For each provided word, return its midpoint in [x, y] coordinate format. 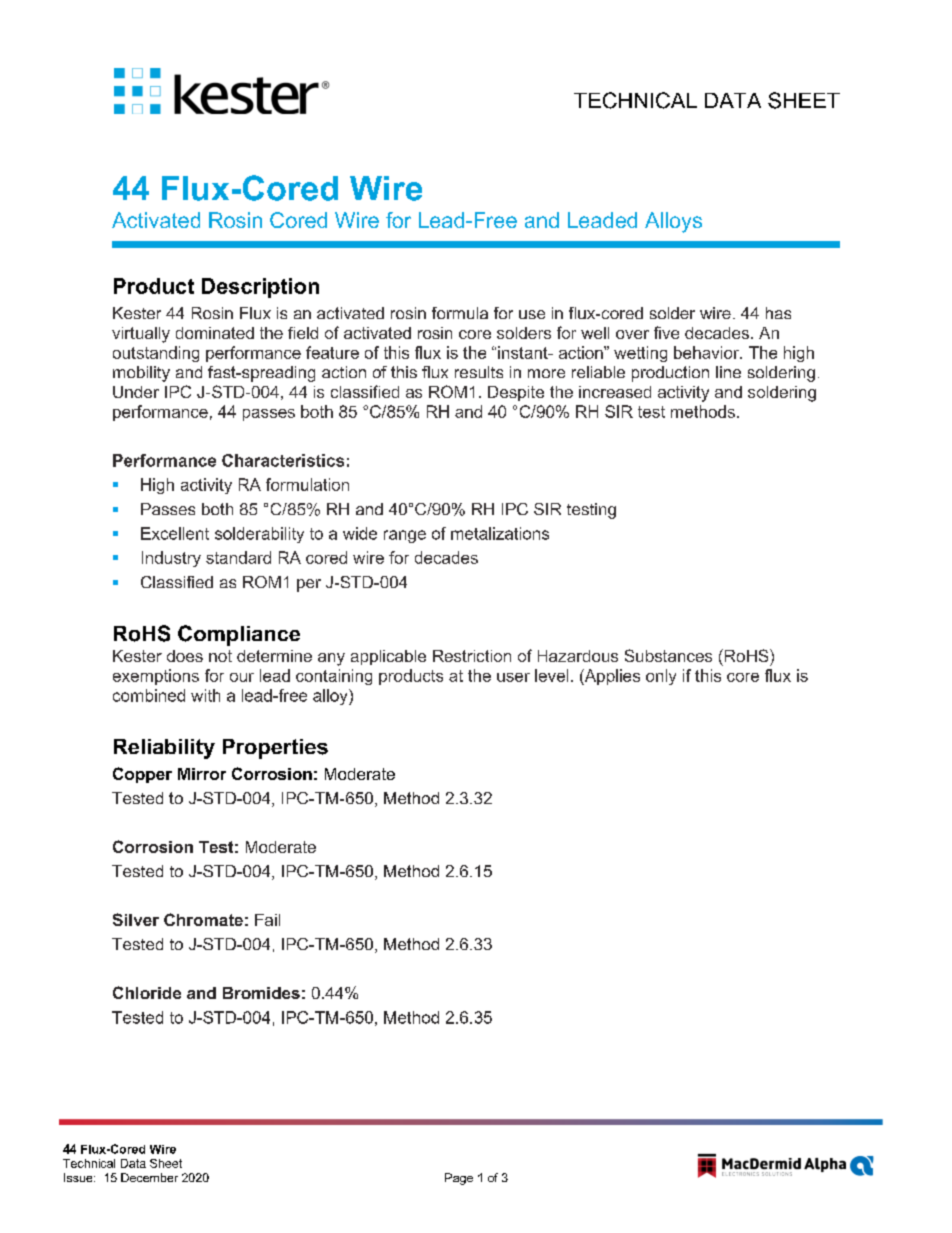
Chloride [147, 992]
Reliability [164, 749]
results [479, 372]
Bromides [261, 993]
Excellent [175, 533]
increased [615, 392]
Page [459, 1179]
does [185, 656]
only [661, 677]
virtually [141, 335]
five [666, 332]
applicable [388, 657]
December [149, 1177]
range [405, 536]
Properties [275, 749]
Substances [668, 655]
